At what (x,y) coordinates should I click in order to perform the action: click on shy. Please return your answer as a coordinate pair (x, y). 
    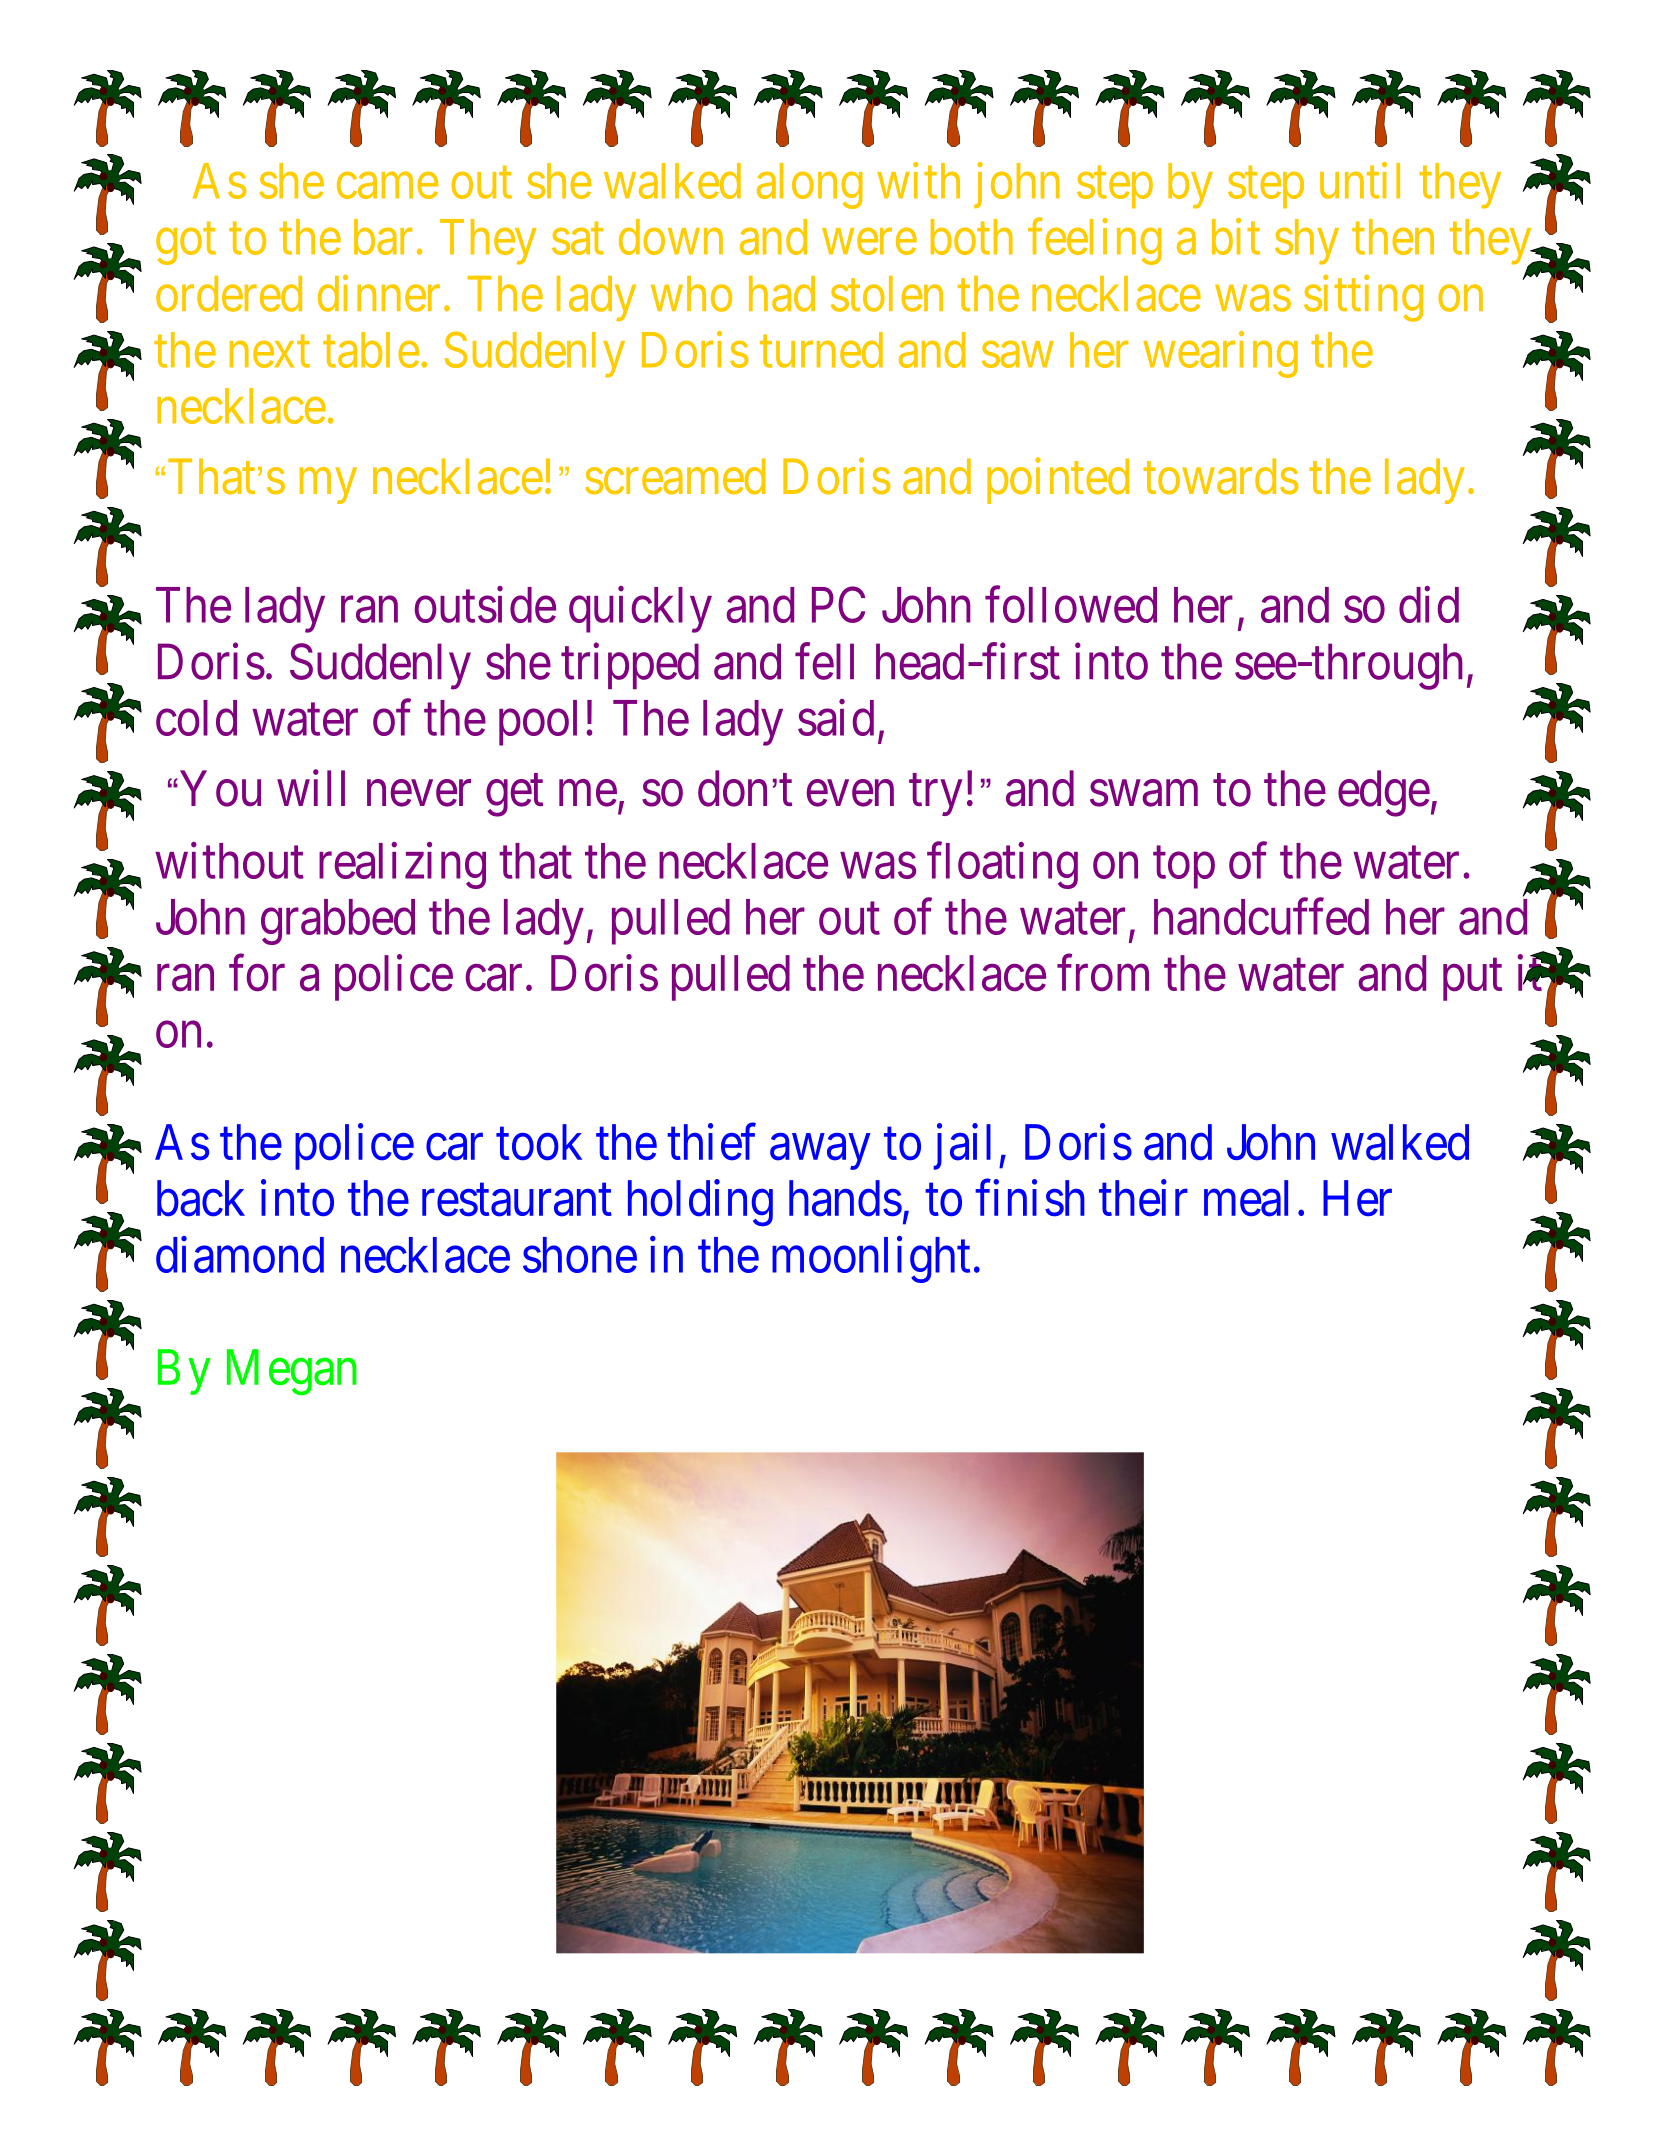
    Looking at the image, I should click on (1307, 242).
